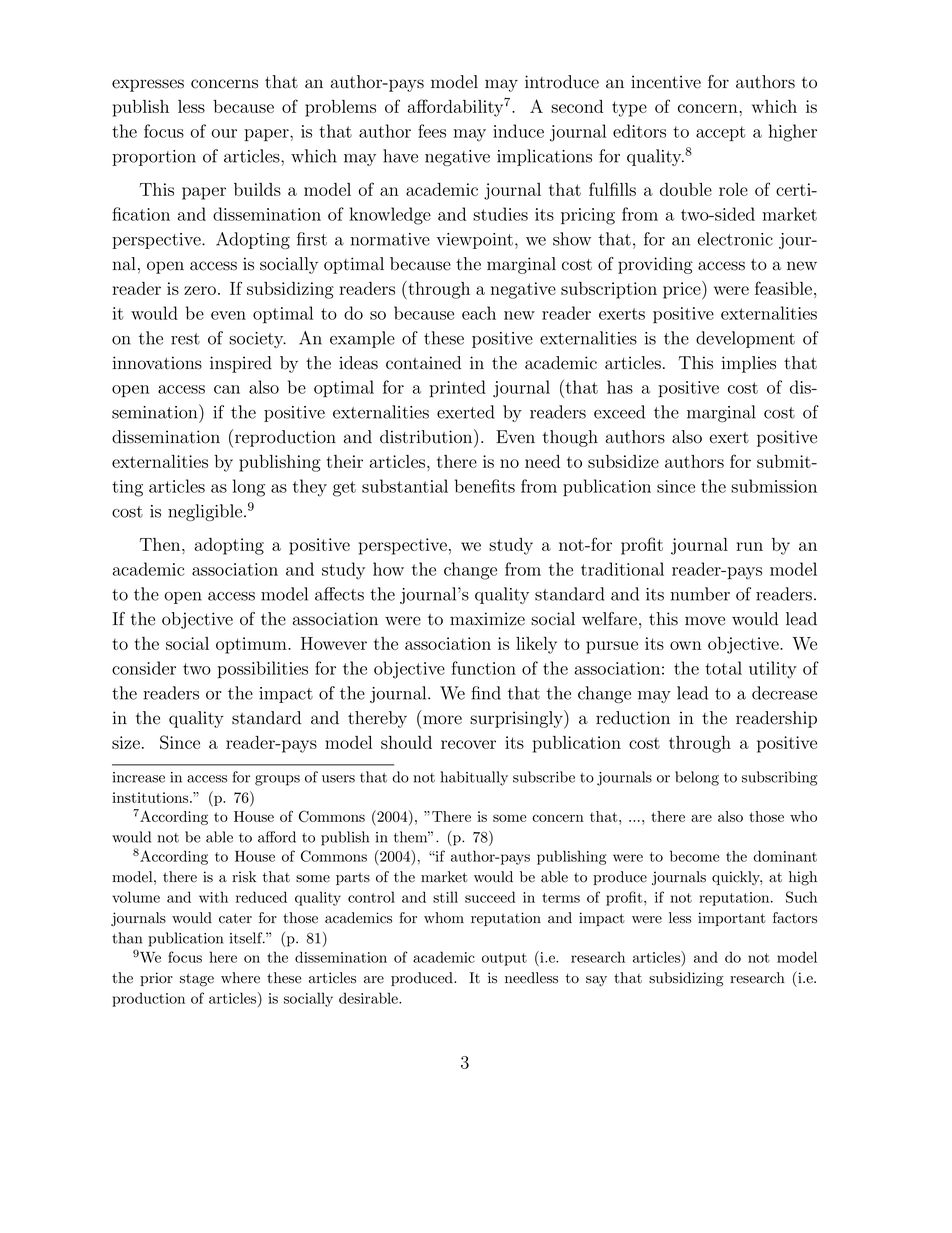  I want to click on rest, so click(185, 339).
